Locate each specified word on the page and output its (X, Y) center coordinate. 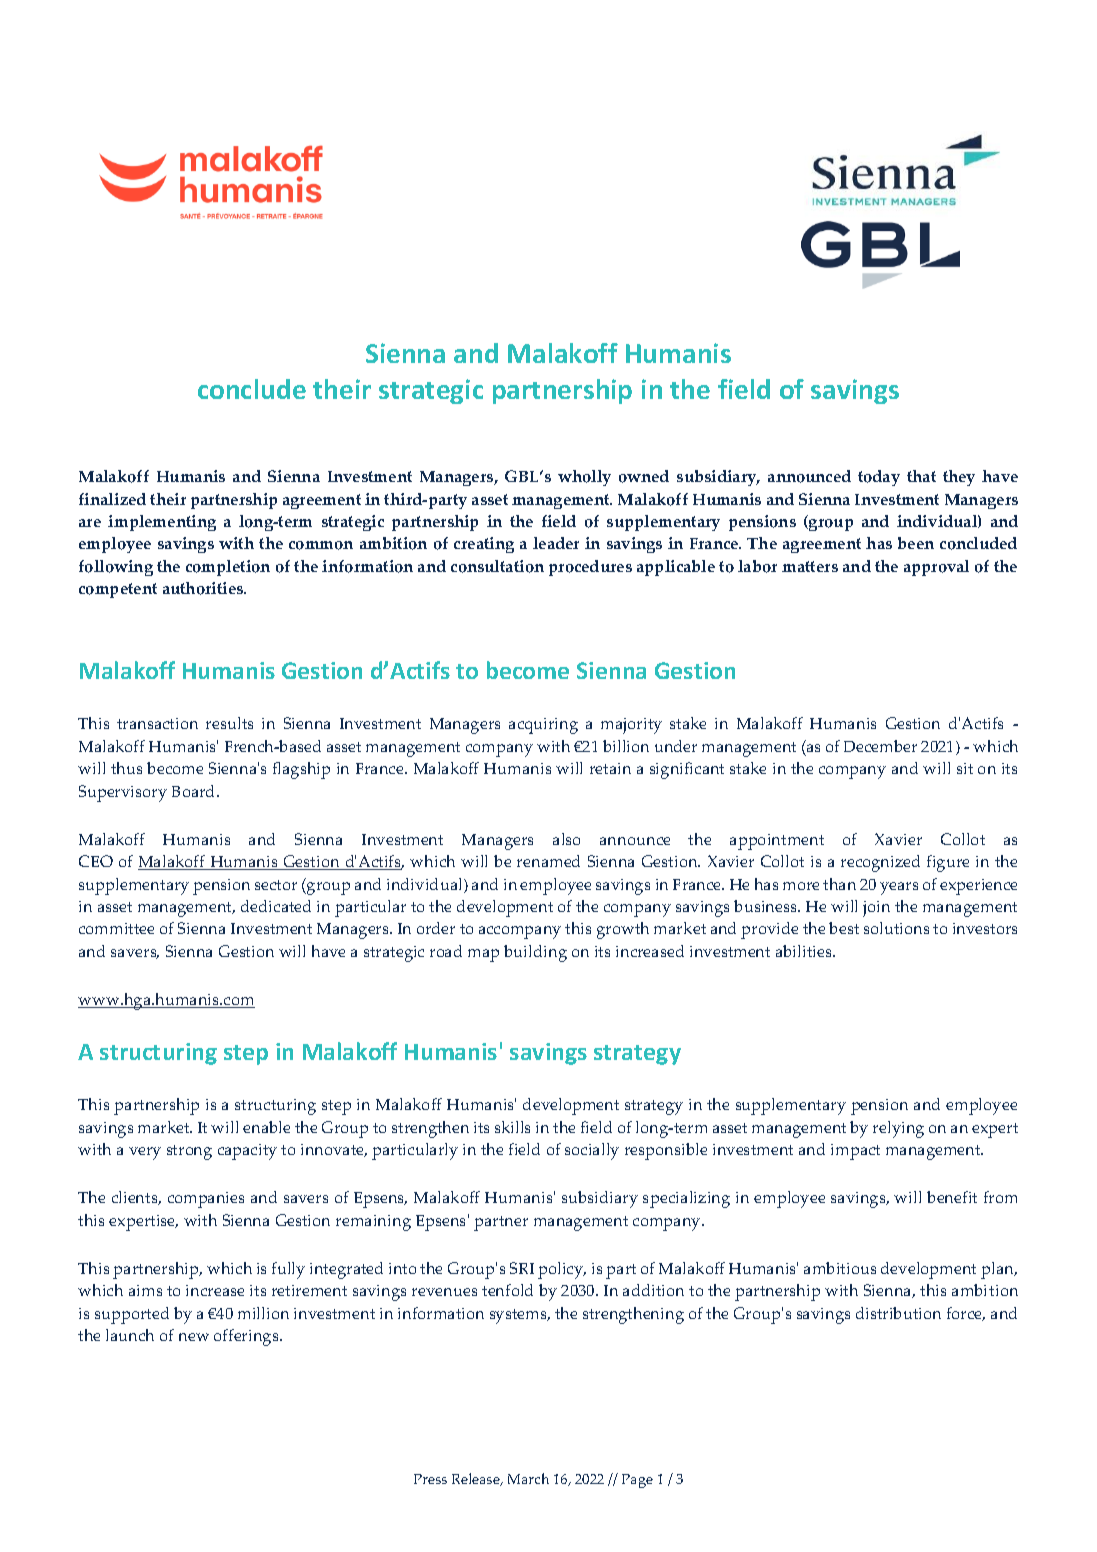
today (879, 478)
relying (898, 1129)
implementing (162, 523)
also (566, 839)
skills (512, 1127)
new (194, 1337)
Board (195, 791)
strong (189, 1152)
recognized (880, 863)
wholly (584, 478)
